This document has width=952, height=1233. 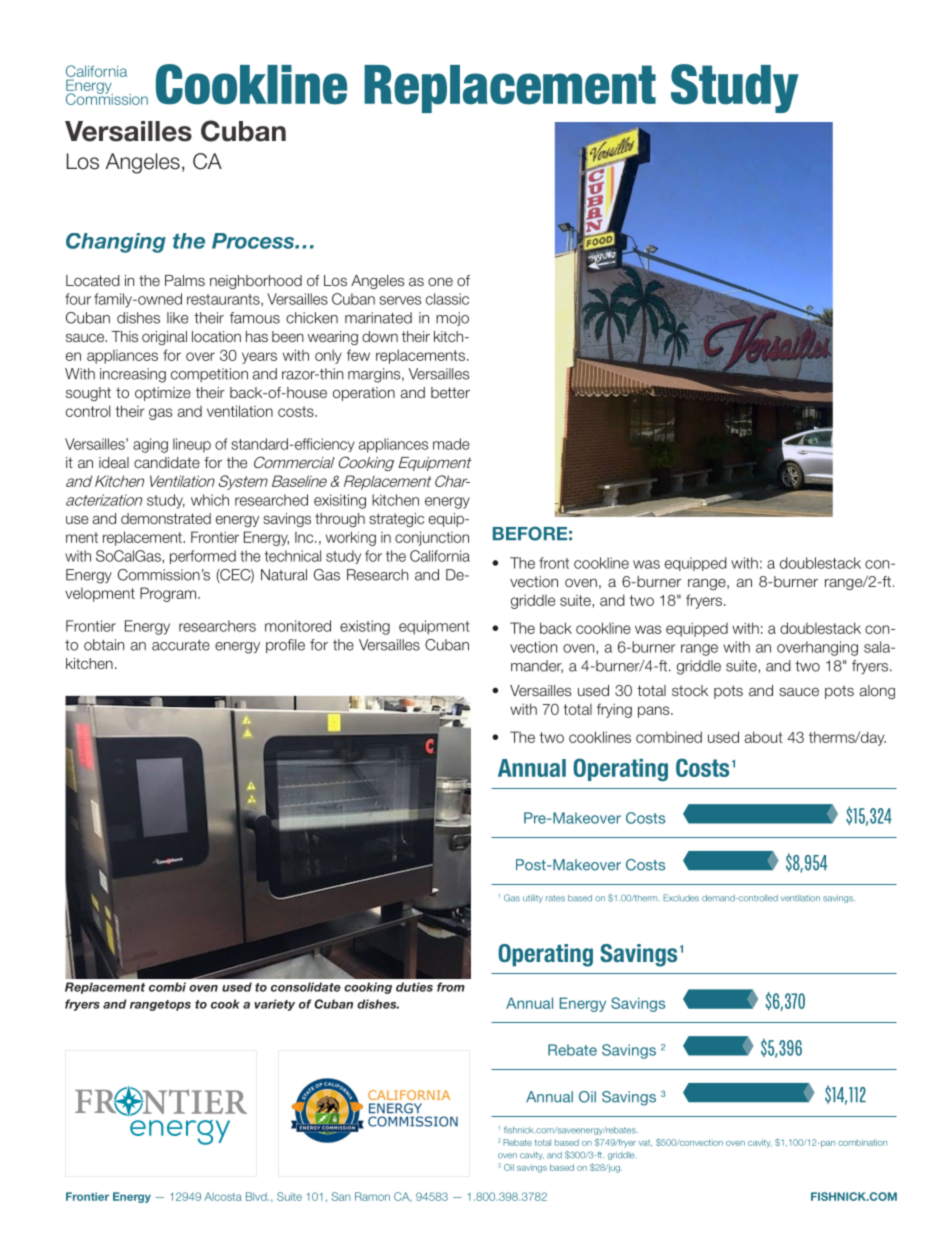 I want to click on from, so click(x=451, y=987).
